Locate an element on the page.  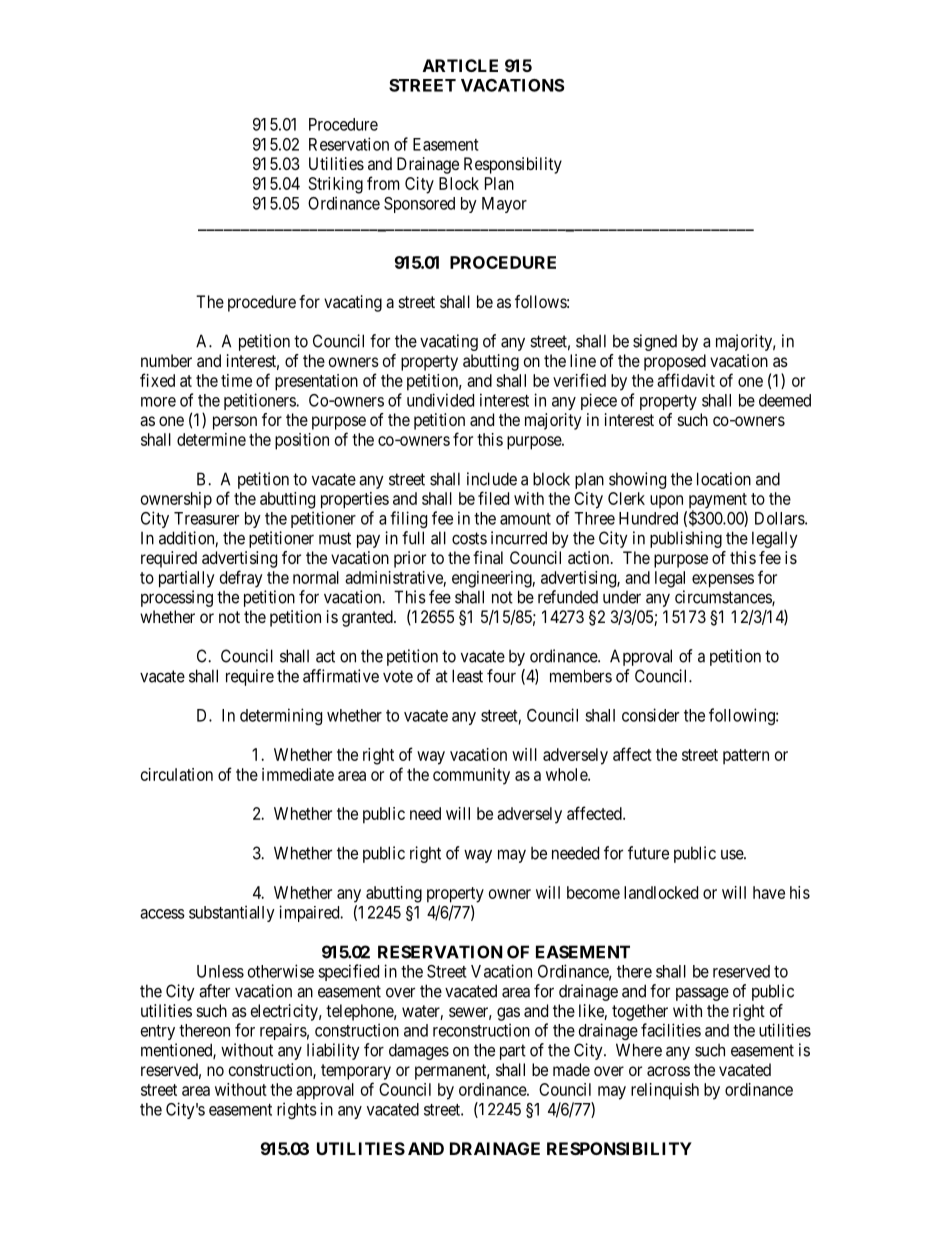
signed is located at coordinates (655, 342).
